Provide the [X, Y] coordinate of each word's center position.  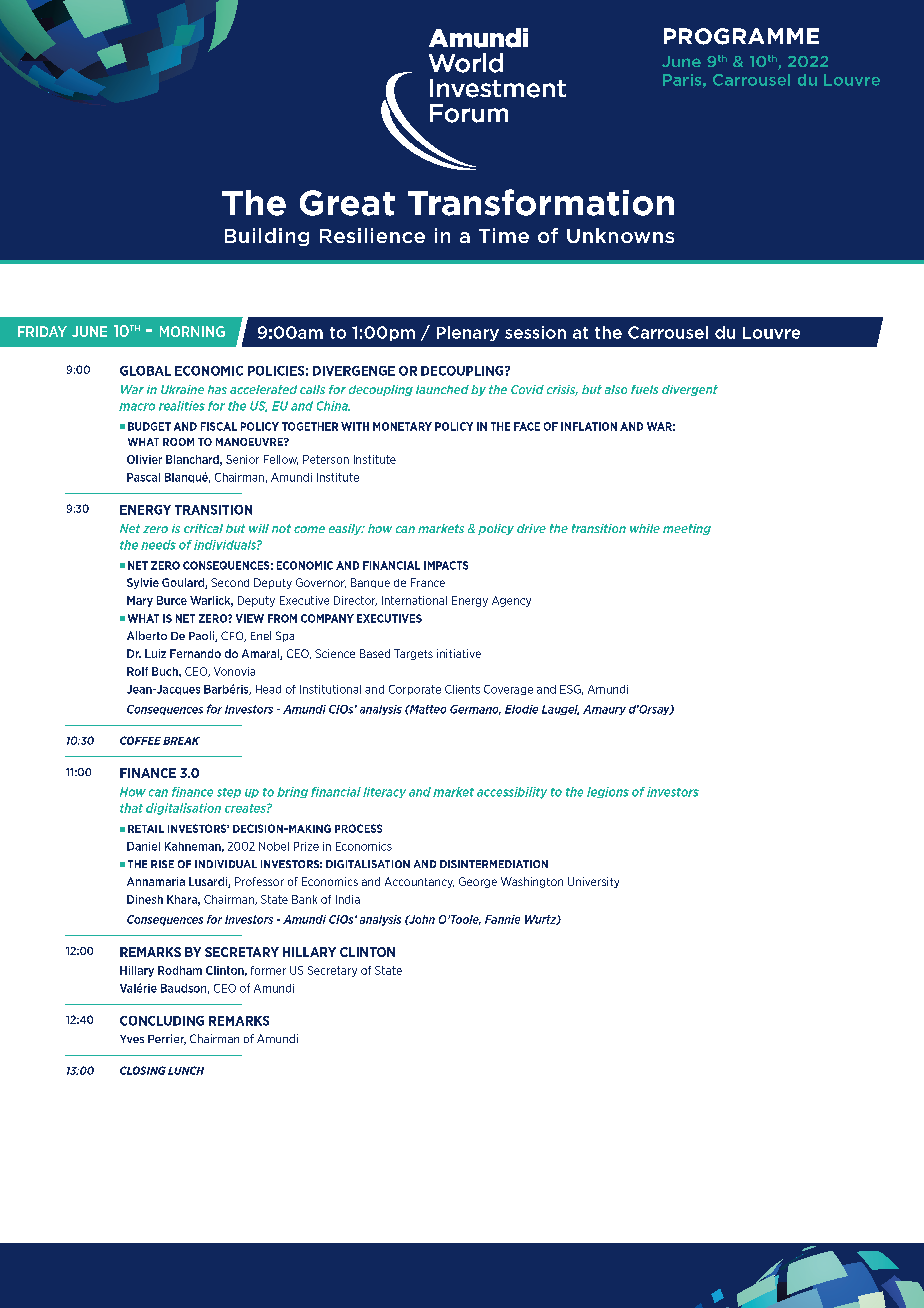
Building [267, 237]
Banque [370, 583]
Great [347, 203]
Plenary [468, 333]
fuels [644, 389]
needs [158, 545]
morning [192, 331]
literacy [384, 792]
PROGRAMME [741, 36]
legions [608, 792]
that [131, 808]
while [645, 528]
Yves [132, 1039]
